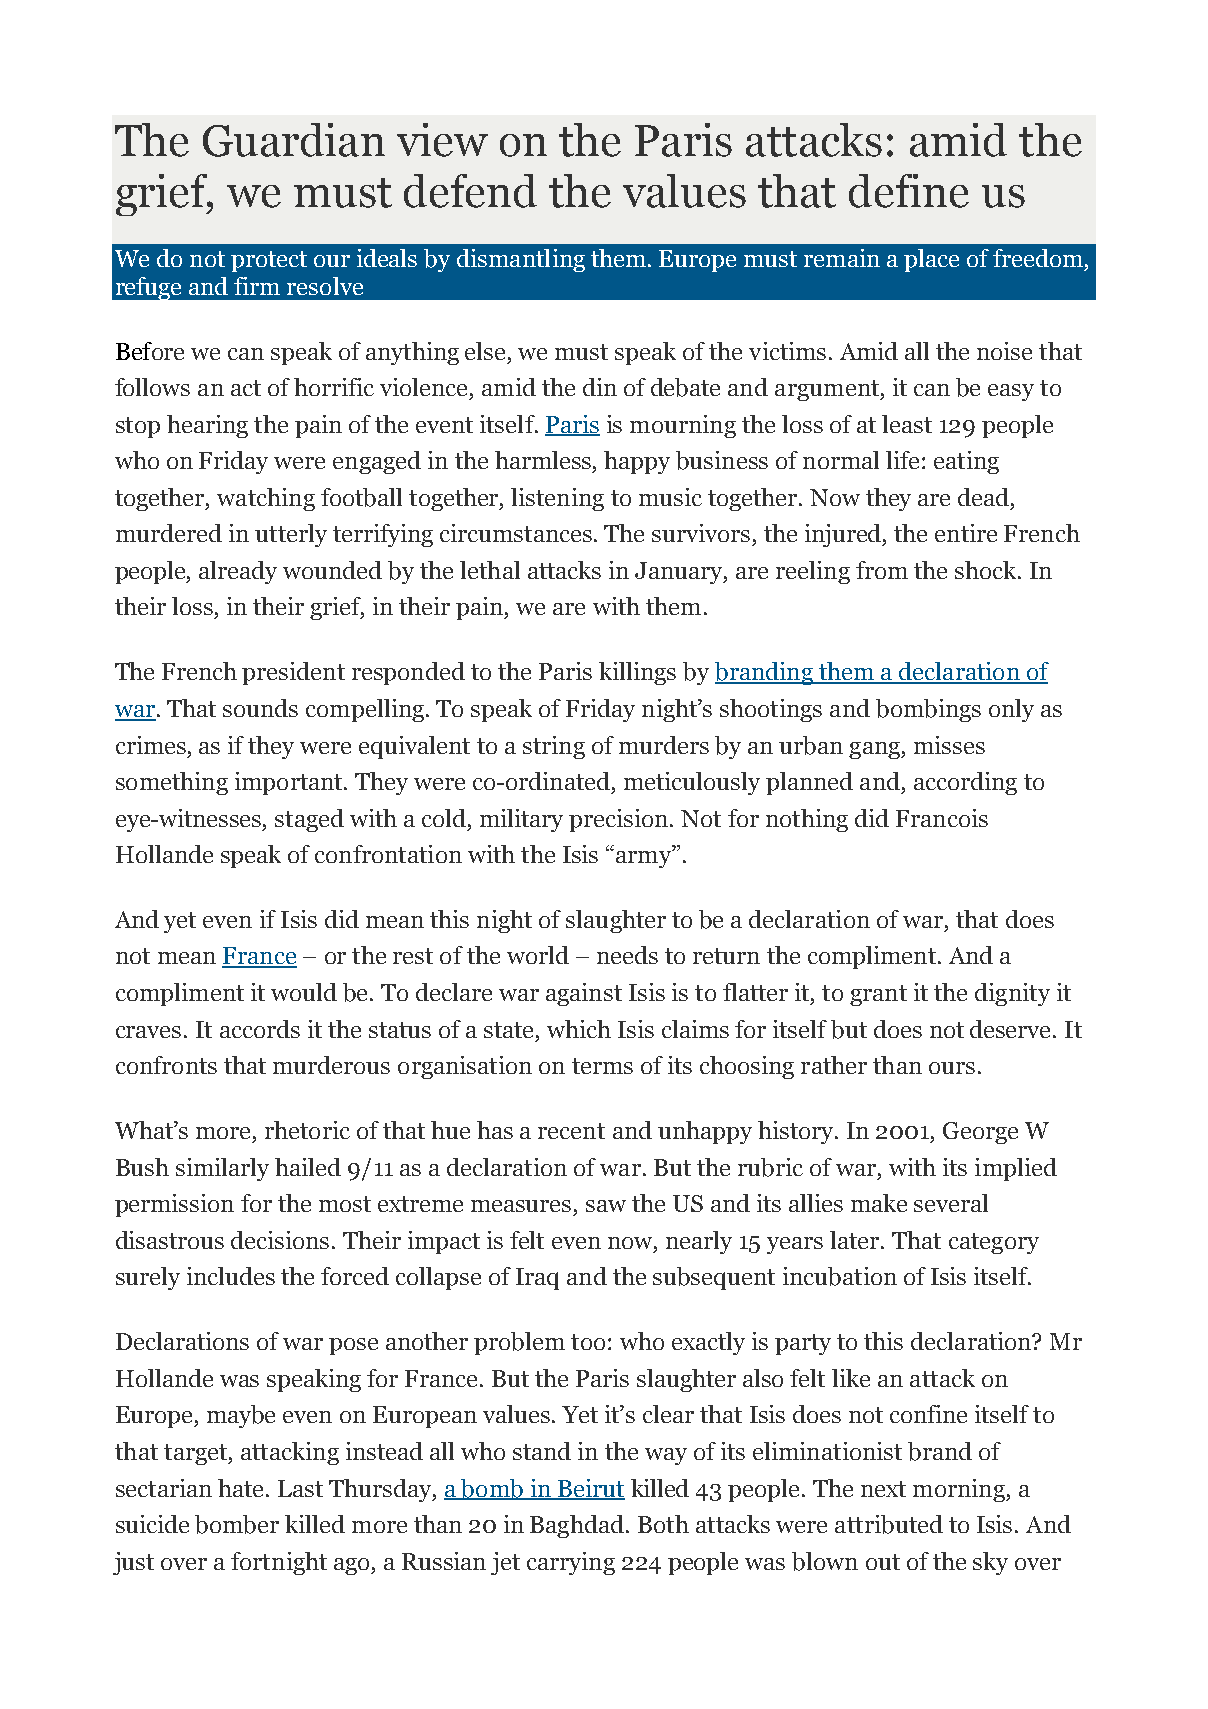 The width and height of the page is (1208, 1709). What do you see at coordinates (222, 1169) in the page?
I see `similarly` at bounding box center [222, 1169].
